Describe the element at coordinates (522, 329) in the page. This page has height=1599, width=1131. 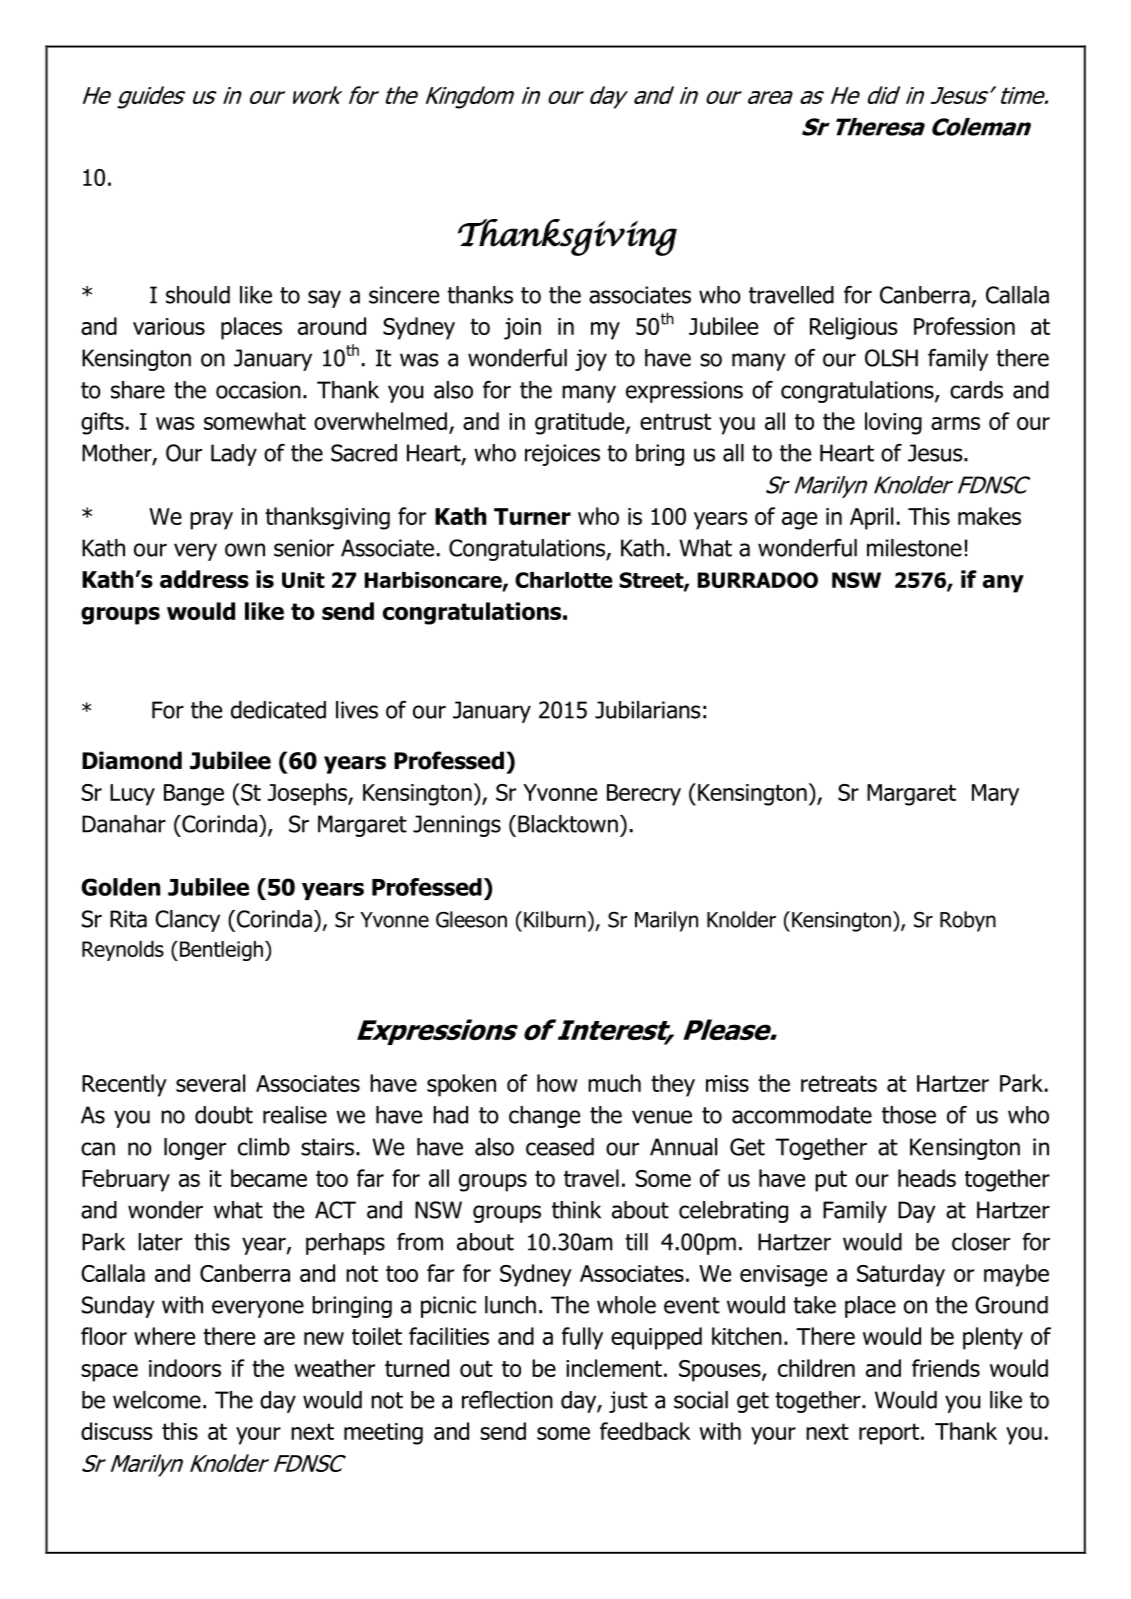
I see `join` at that location.
